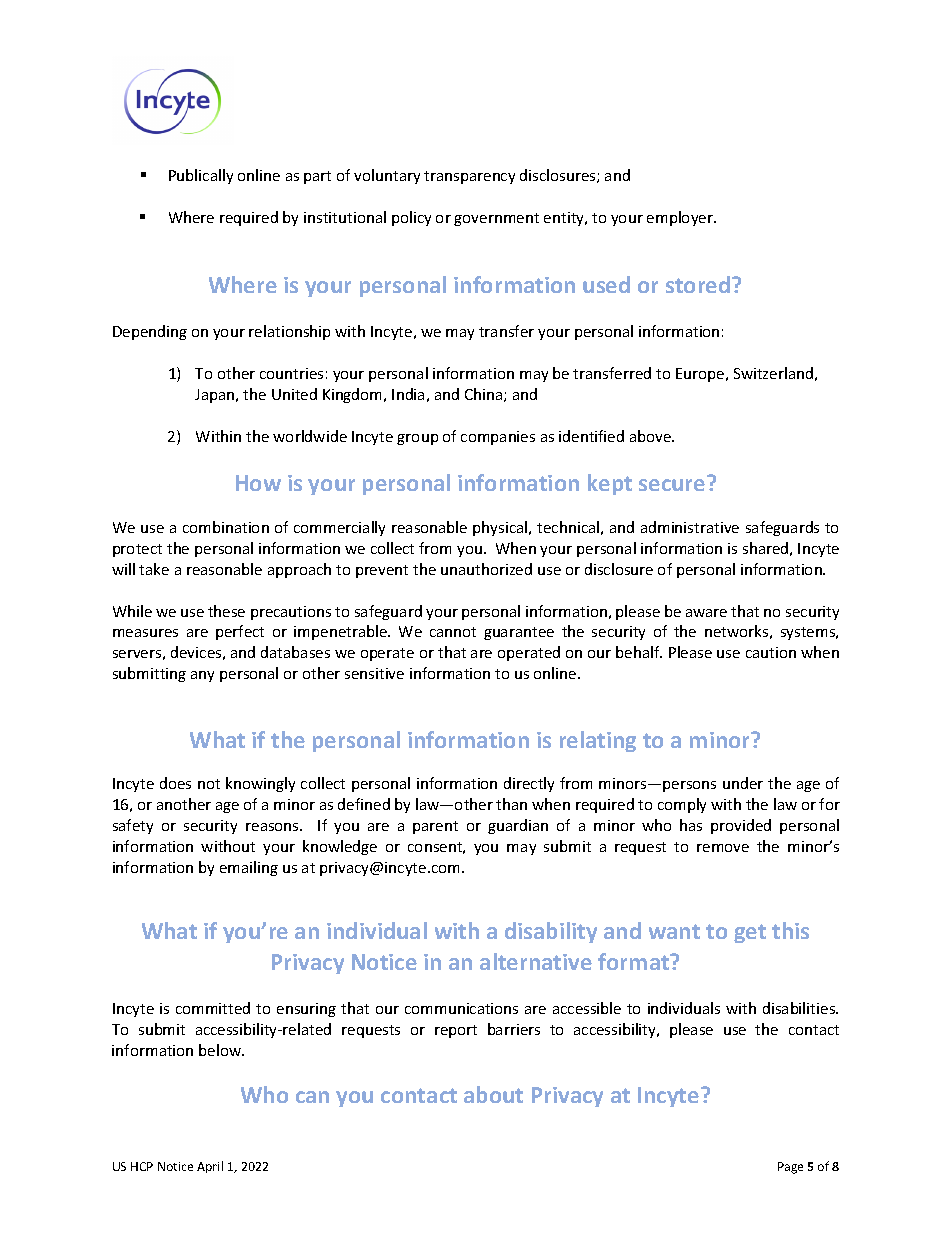  What do you see at coordinates (706, 613) in the screenshot?
I see `aware` at bounding box center [706, 613].
